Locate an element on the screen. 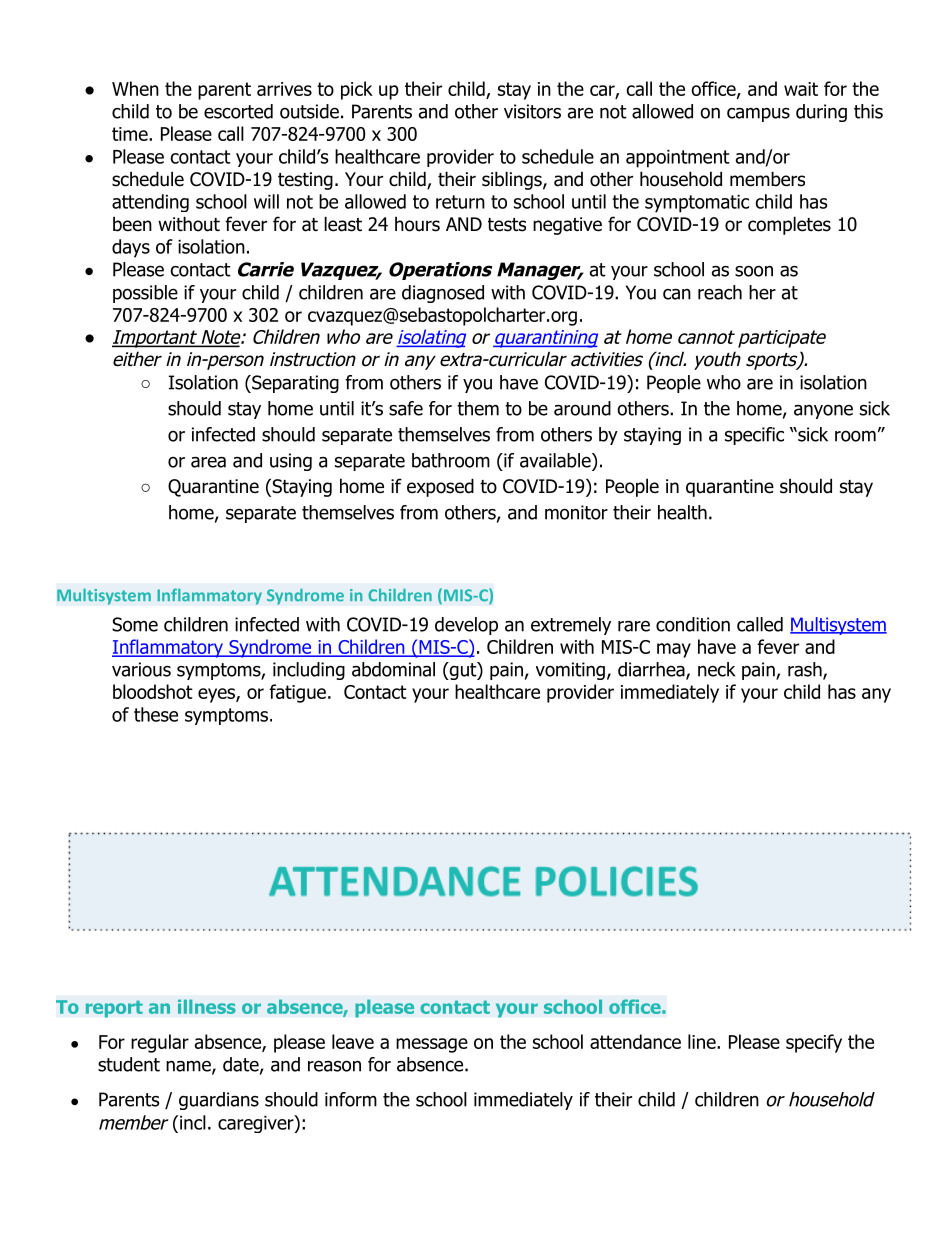 This screenshot has height=1233, width=952. available is located at coordinates (555, 460).
